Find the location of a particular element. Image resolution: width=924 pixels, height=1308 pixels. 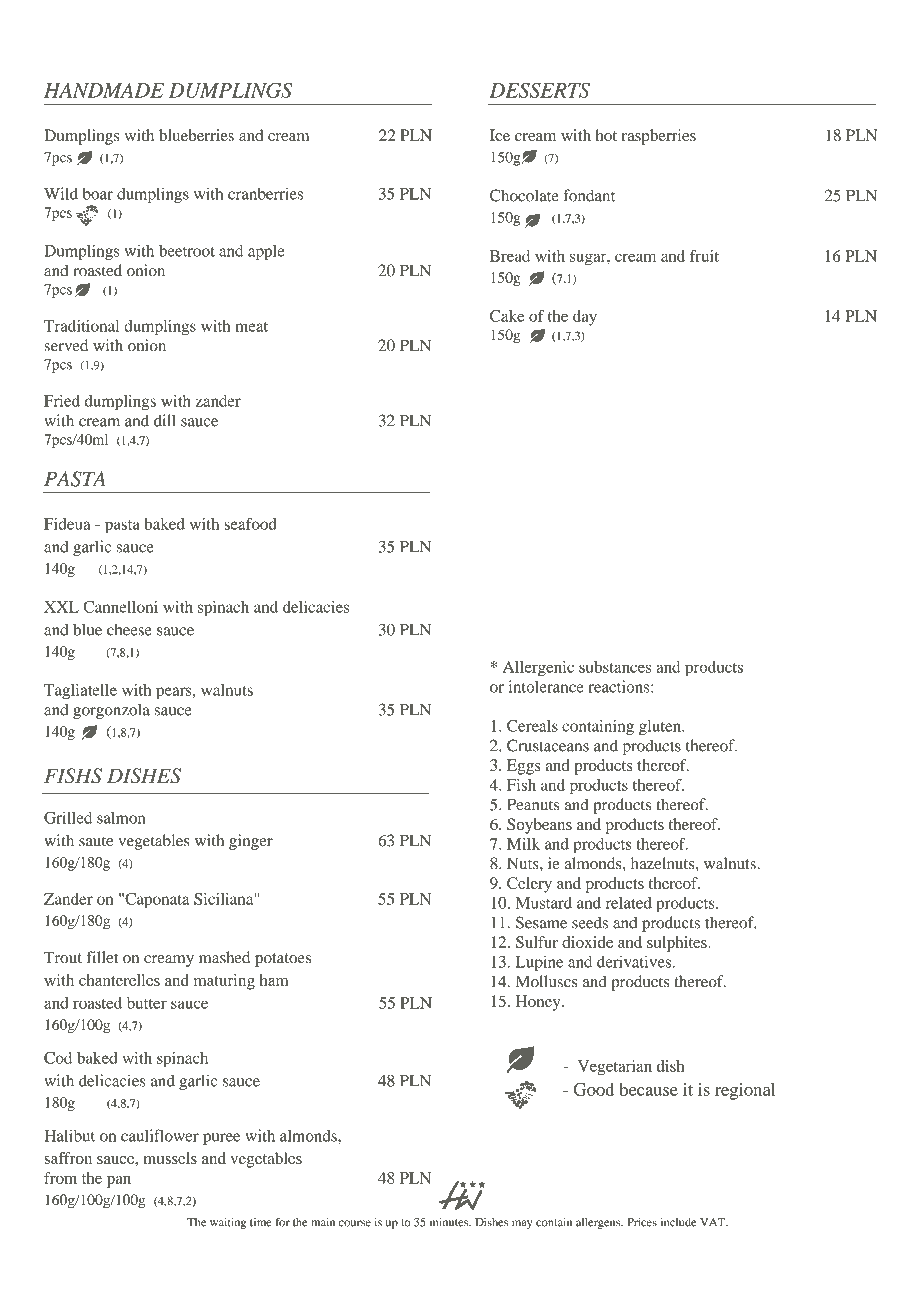

dill is located at coordinates (165, 420).
